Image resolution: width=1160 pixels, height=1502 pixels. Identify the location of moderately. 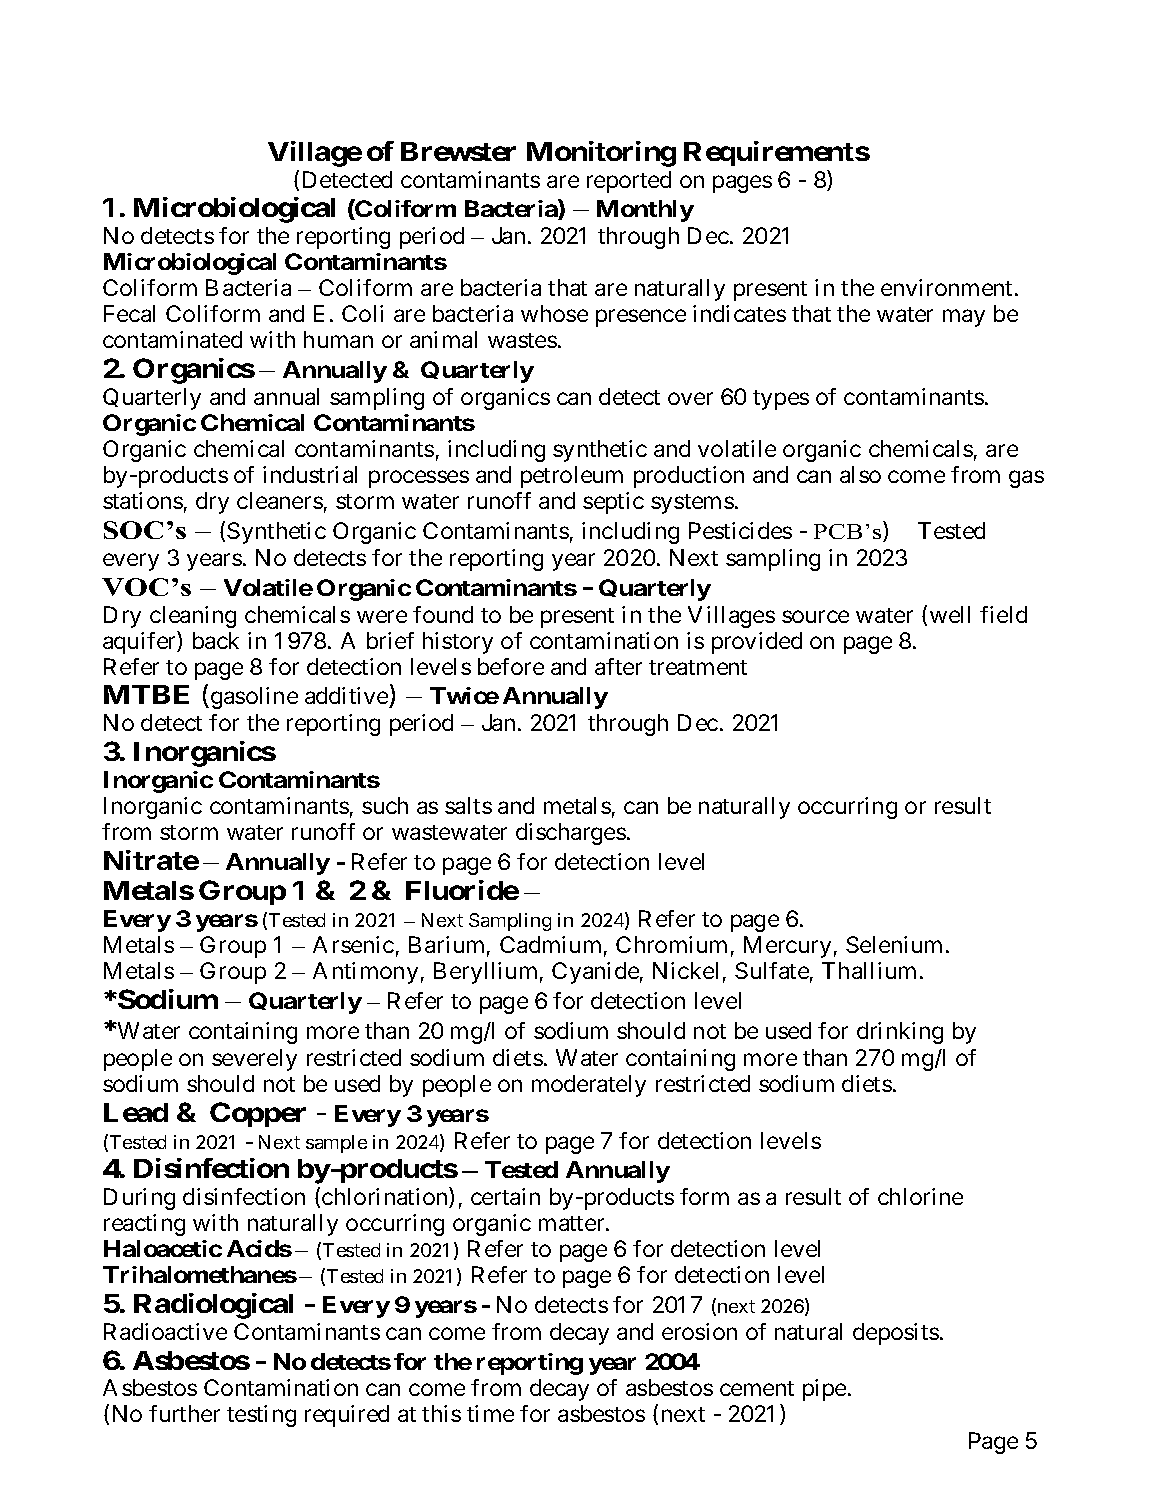
(589, 1086).
